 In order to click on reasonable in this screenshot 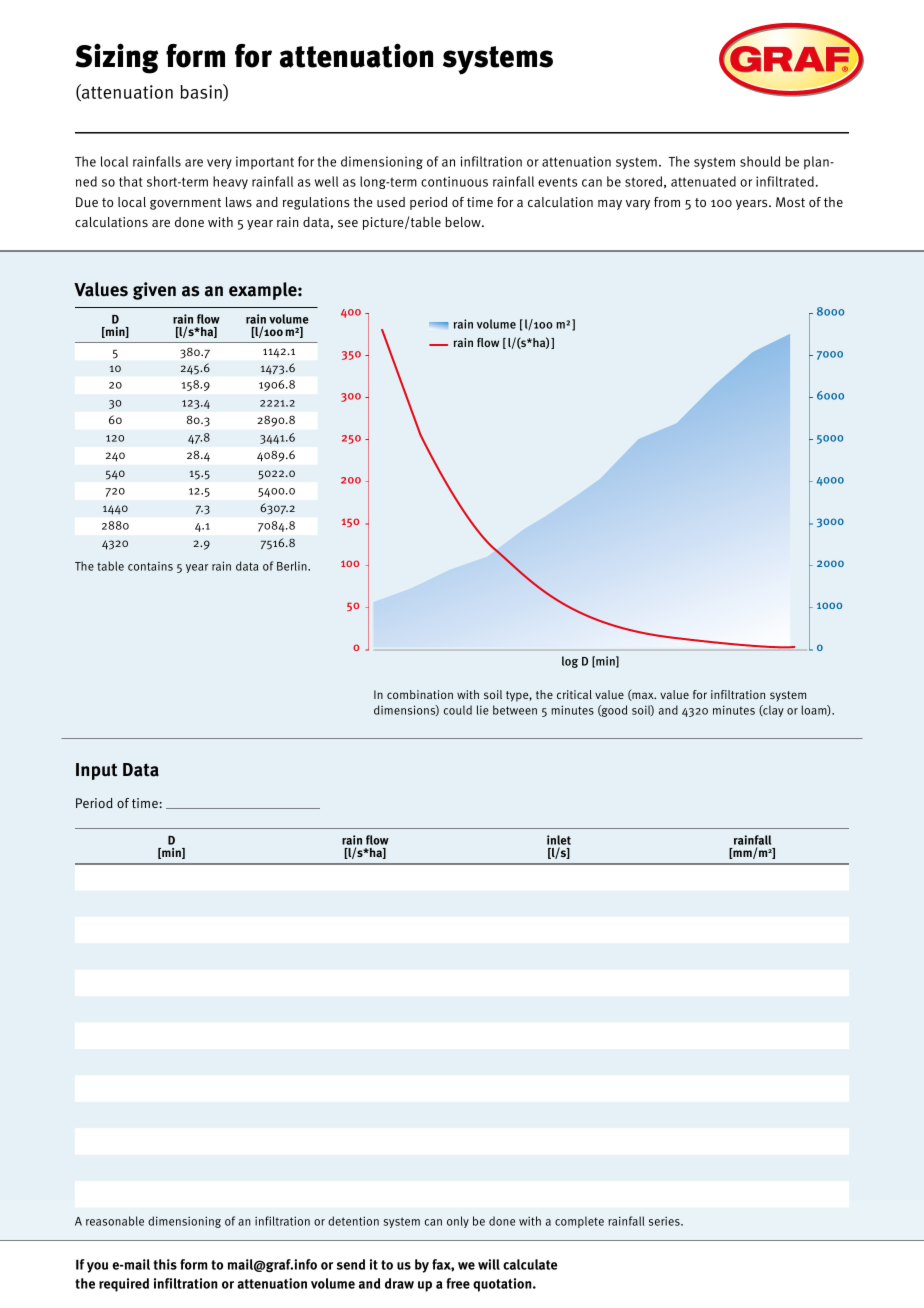, I will do `click(115, 1221)`.
